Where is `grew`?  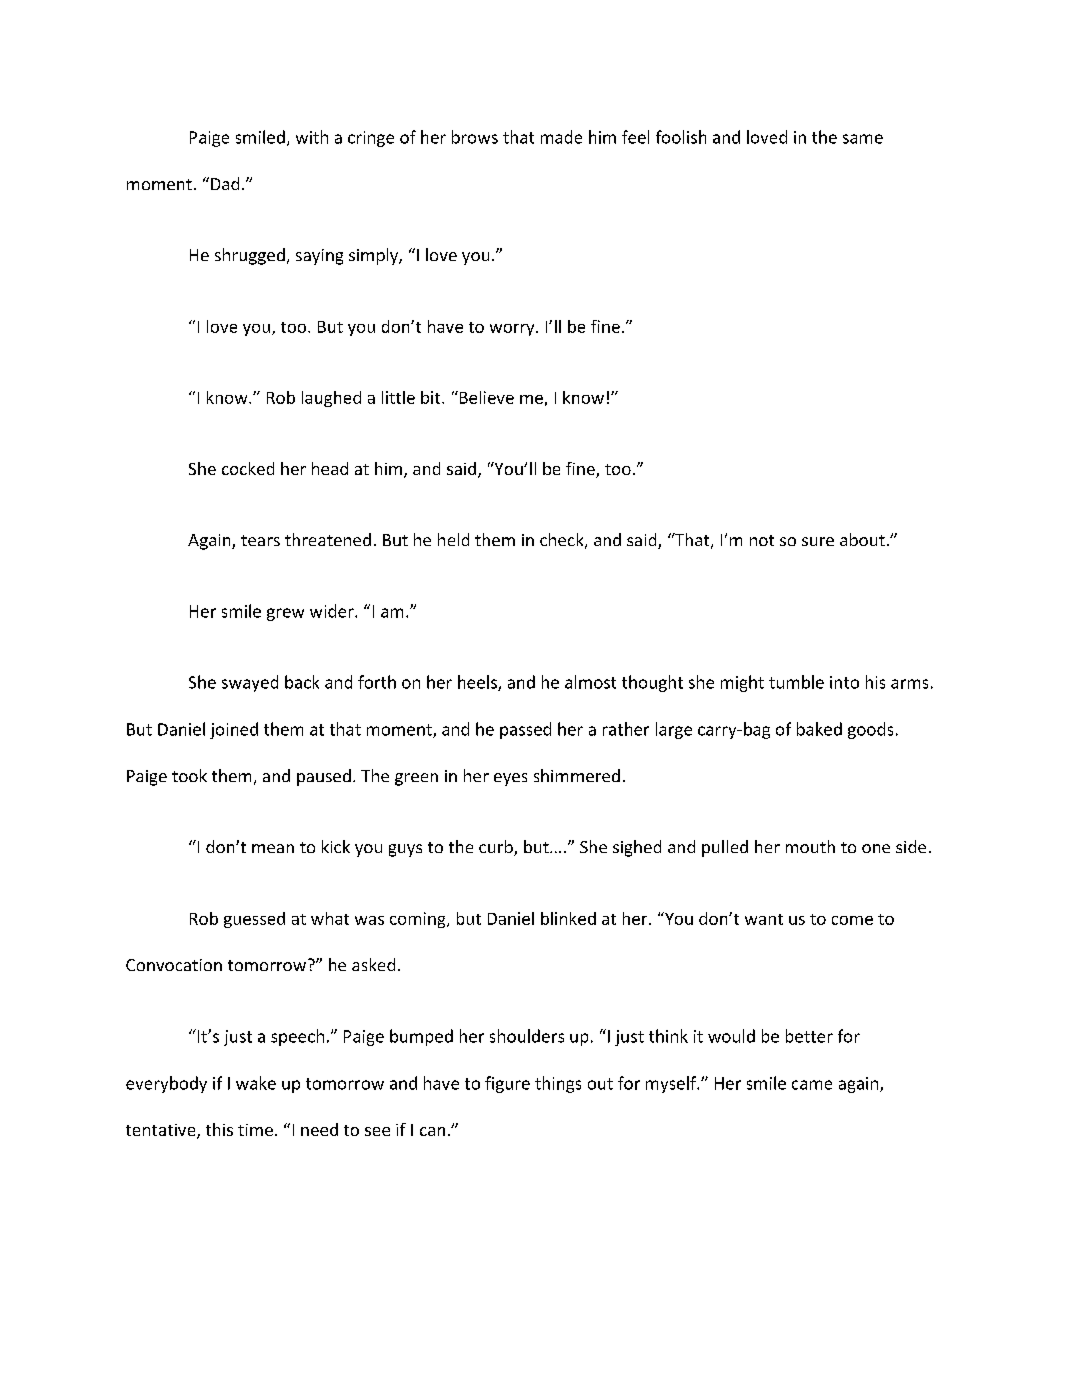
grew is located at coordinates (285, 614).
